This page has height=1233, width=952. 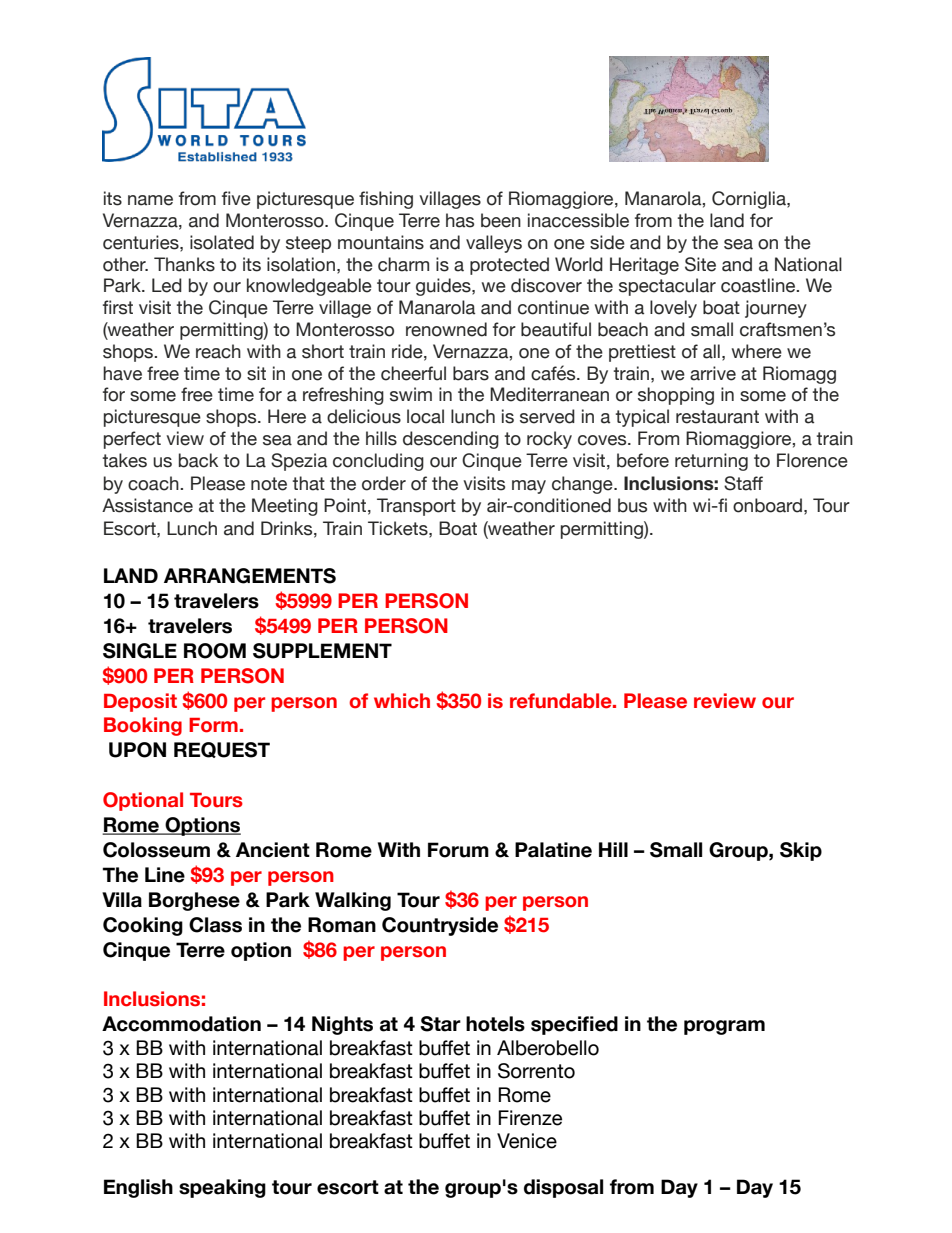 What do you see at coordinates (724, 1027) in the page?
I see `program` at bounding box center [724, 1027].
